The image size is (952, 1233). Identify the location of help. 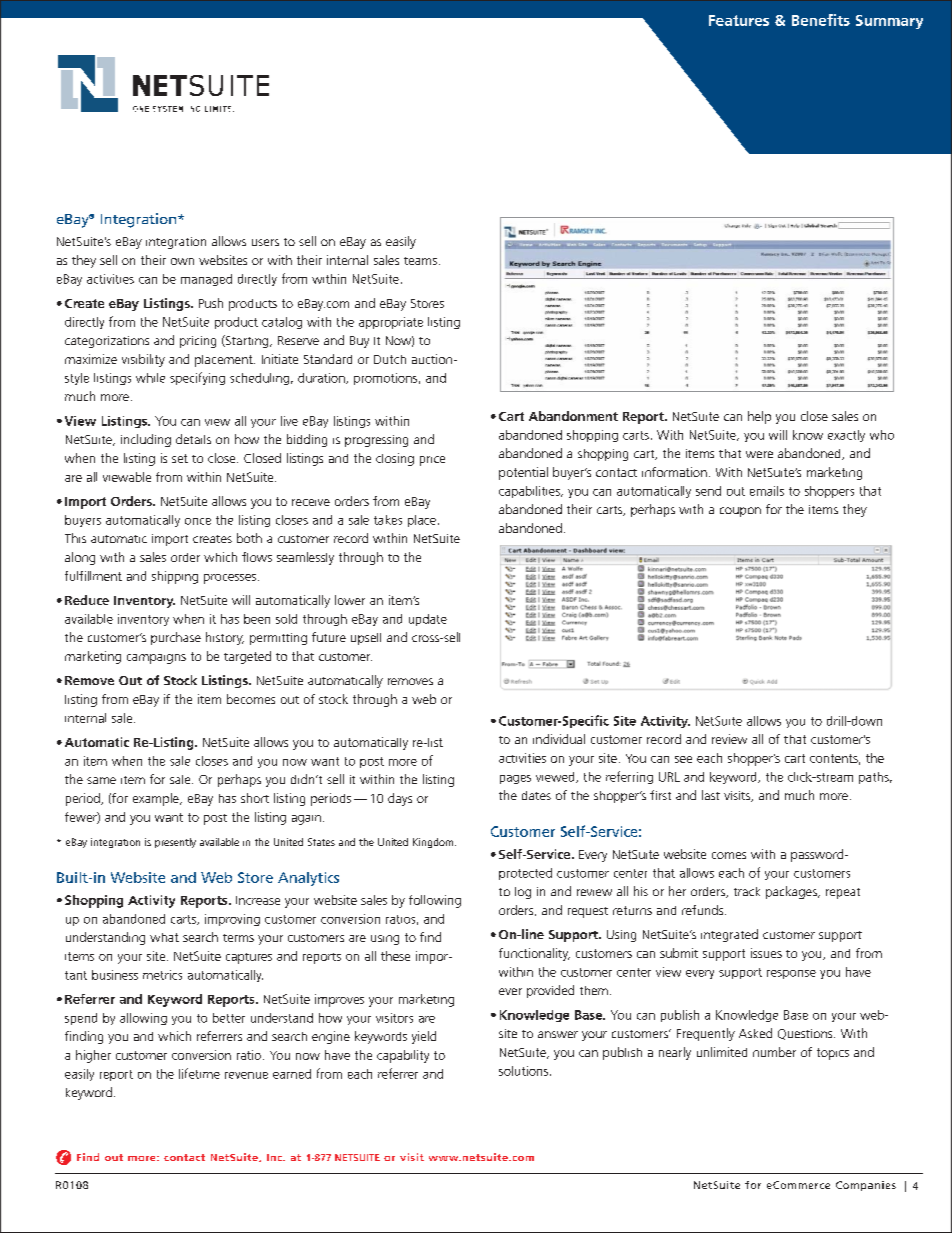
(759, 417).
